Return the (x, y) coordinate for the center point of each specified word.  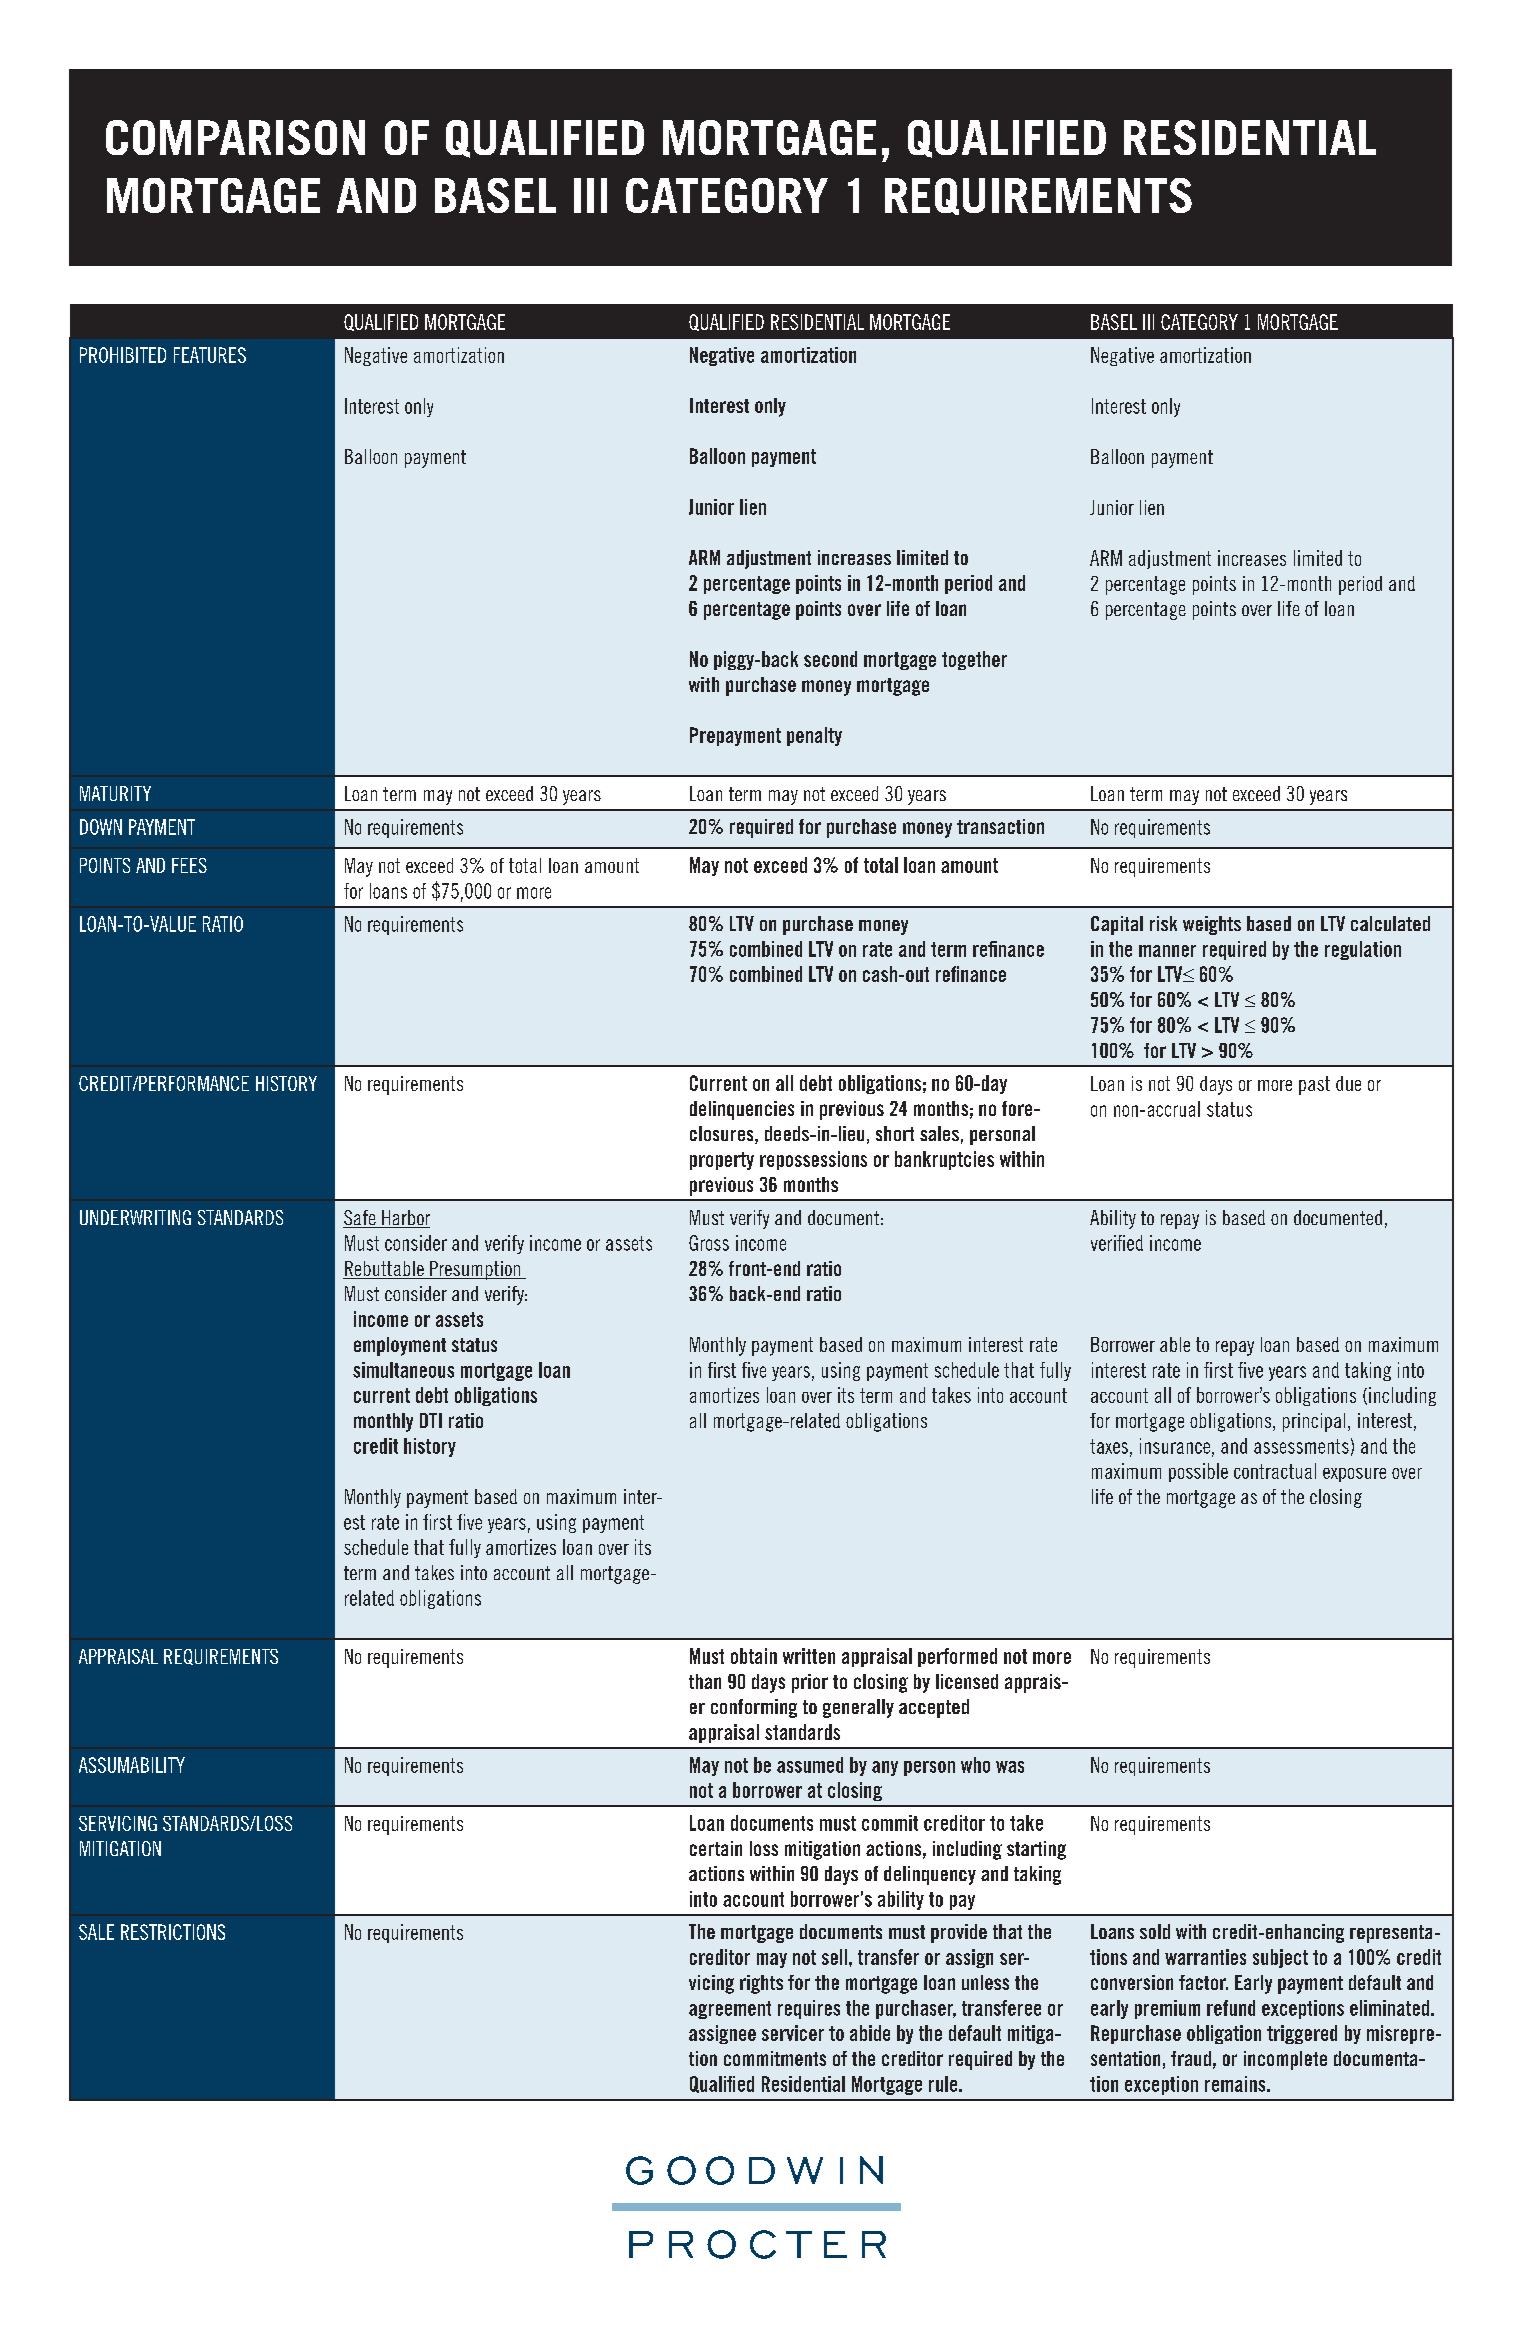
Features (210, 355)
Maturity (115, 793)
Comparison (235, 137)
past (1314, 1085)
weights (1212, 925)
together (974, 660)
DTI (431, 1420)
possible (1198, 1472)
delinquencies (742, 1110)
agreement (730, 2010)
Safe (360, 1219)
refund (1231, 2008)
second (830, 659)
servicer (793, 2033)
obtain (754, 1656)
